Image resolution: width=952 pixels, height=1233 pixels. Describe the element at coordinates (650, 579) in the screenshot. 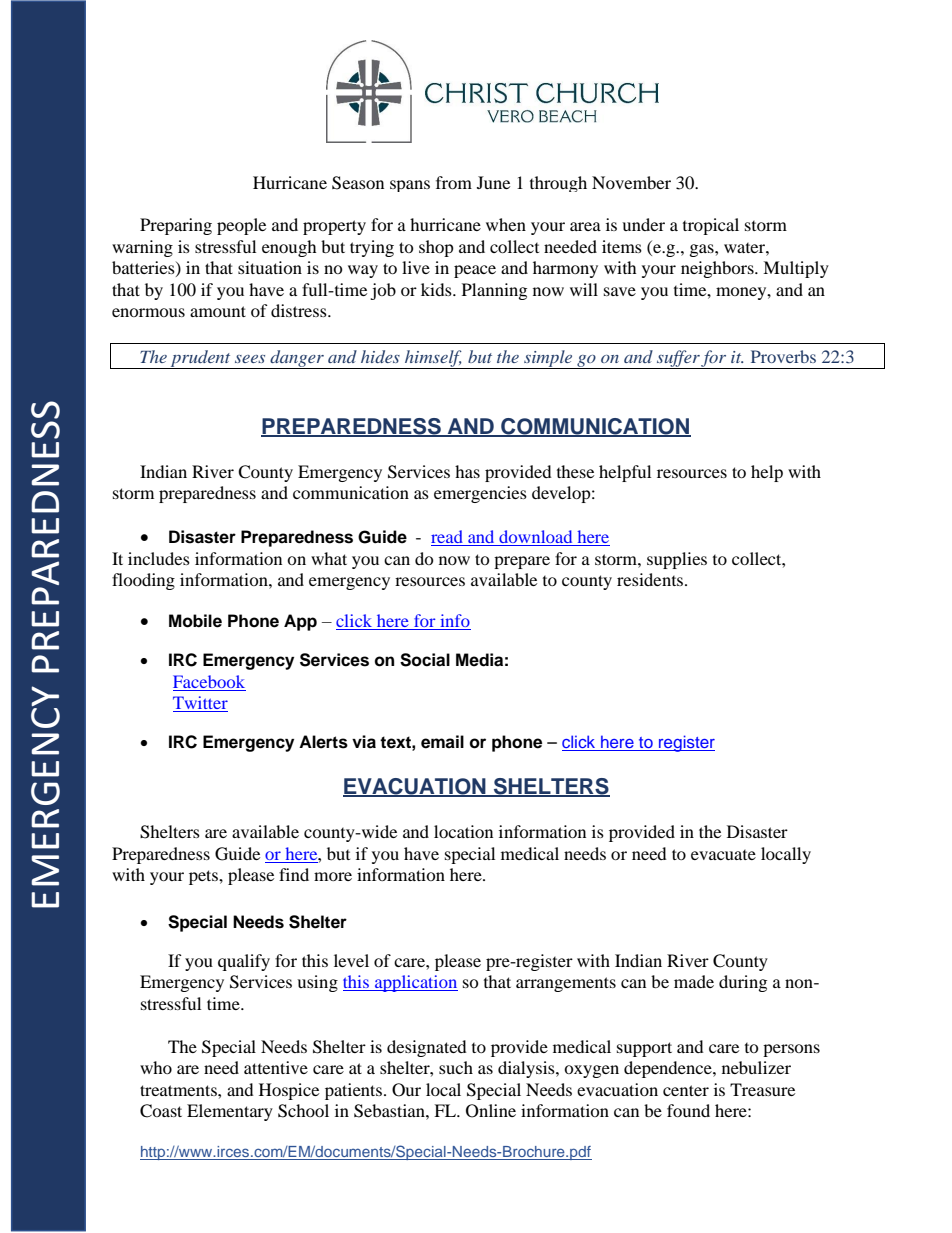

I see `residents` at that location.
